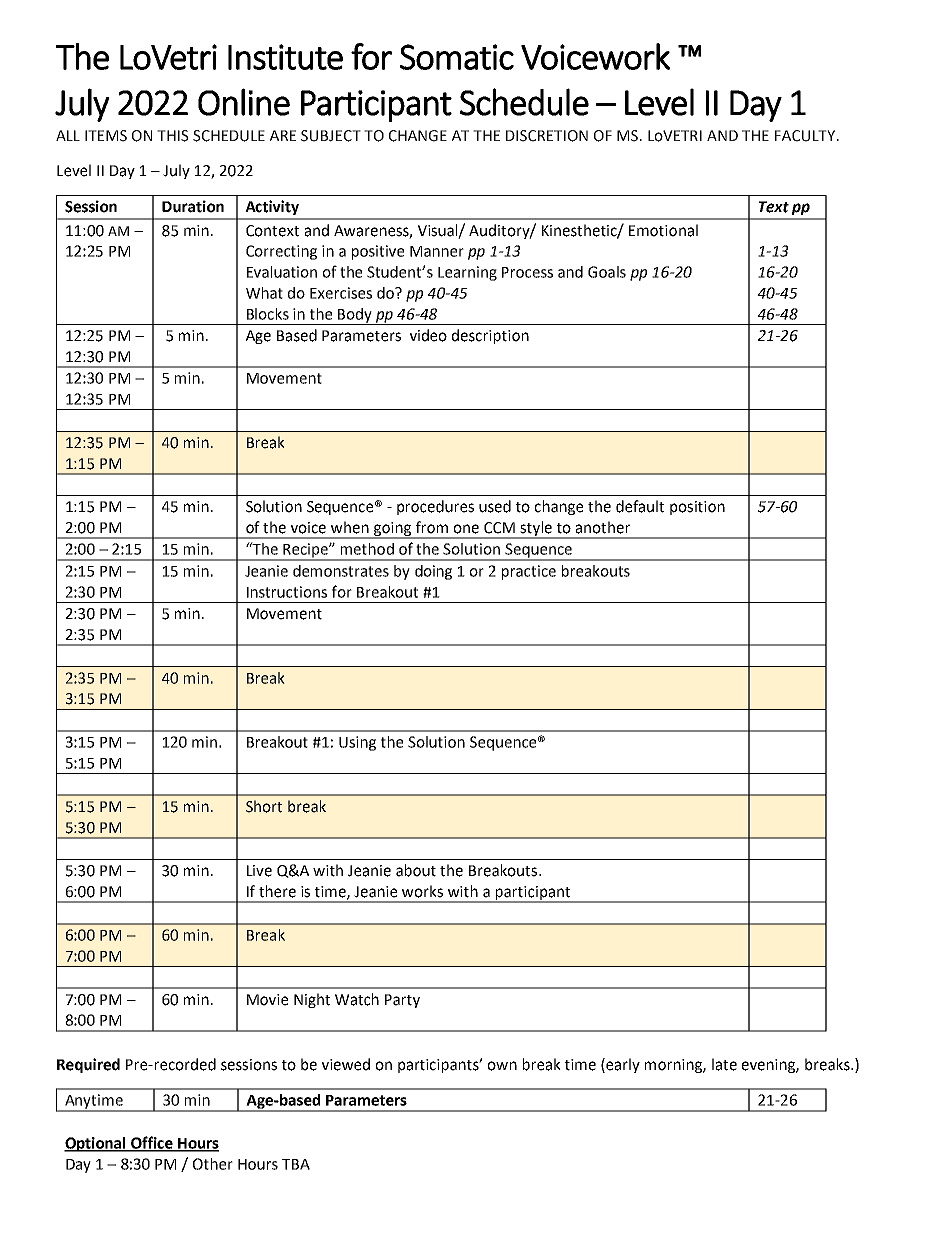 This document has width=952, height=1233. Describe the element at coordinates (806, 136) in the document. I see `FACULTY` at that location.
